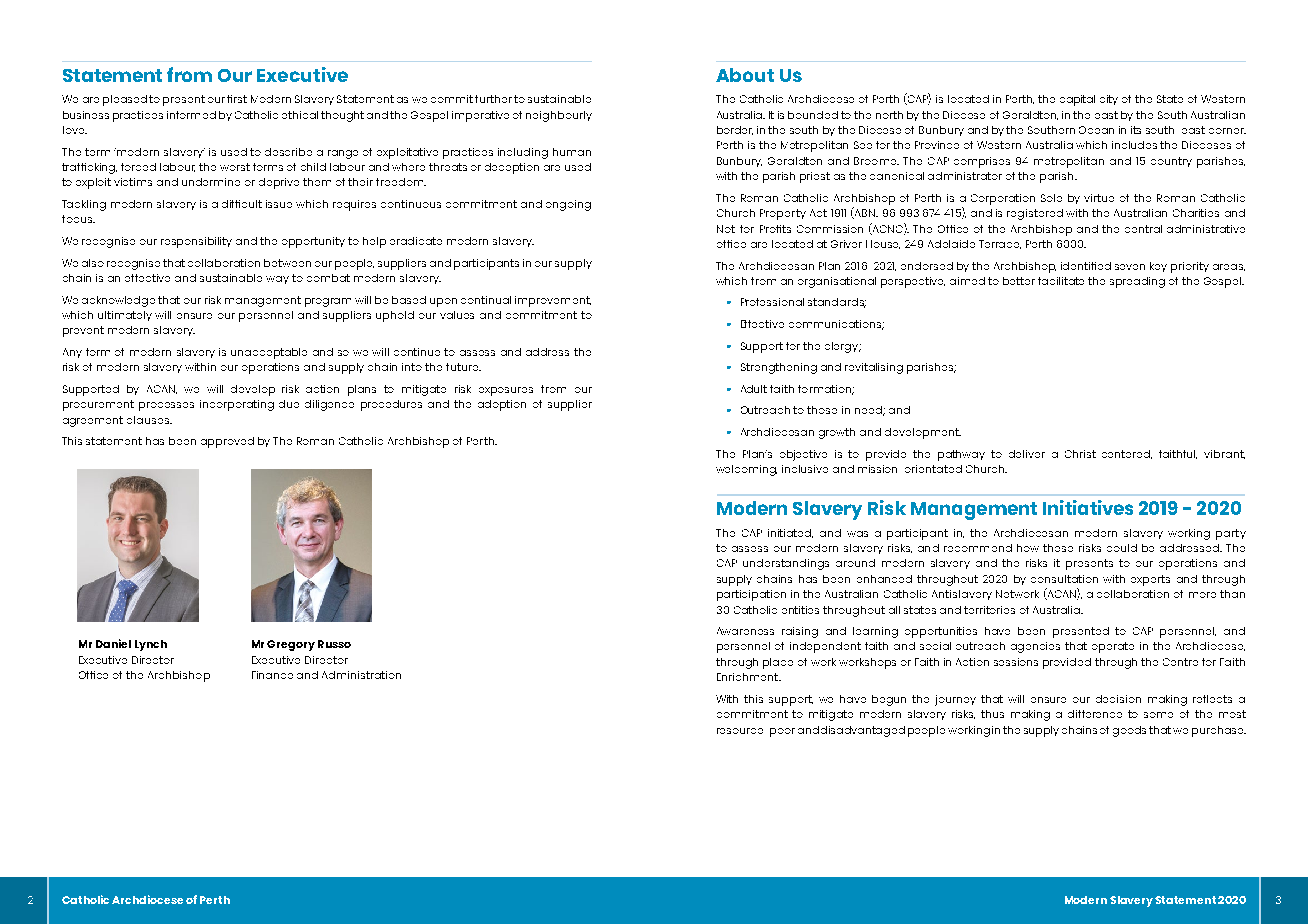  Describe the element at coordinates (1088, 507) in the screenshot. I see `Initiatives` at that location.
